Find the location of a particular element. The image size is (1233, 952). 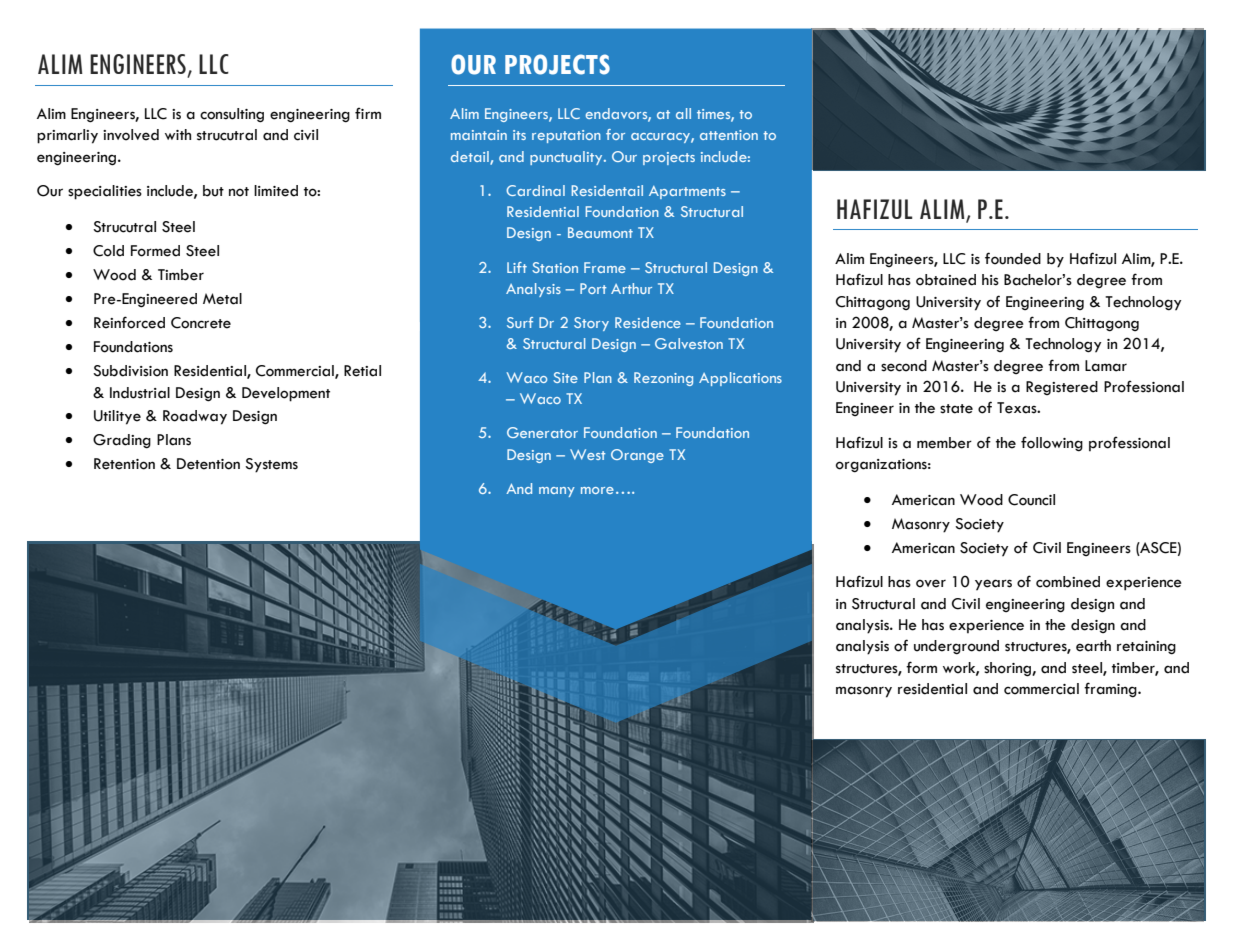

reputation is located at coordinates (566, 136).
